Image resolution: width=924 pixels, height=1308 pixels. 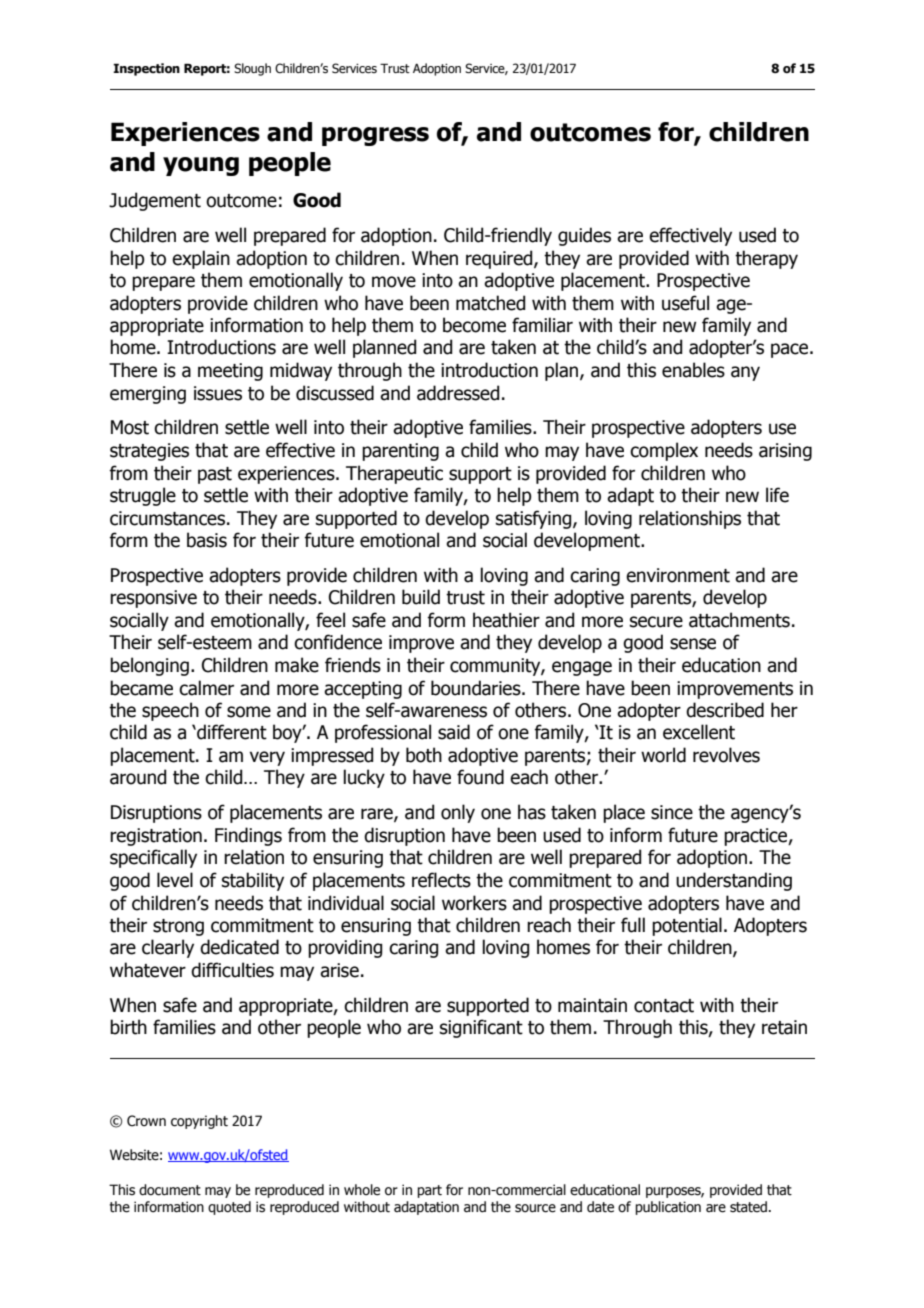 I want to click on build, so click(x=421, y=597).
